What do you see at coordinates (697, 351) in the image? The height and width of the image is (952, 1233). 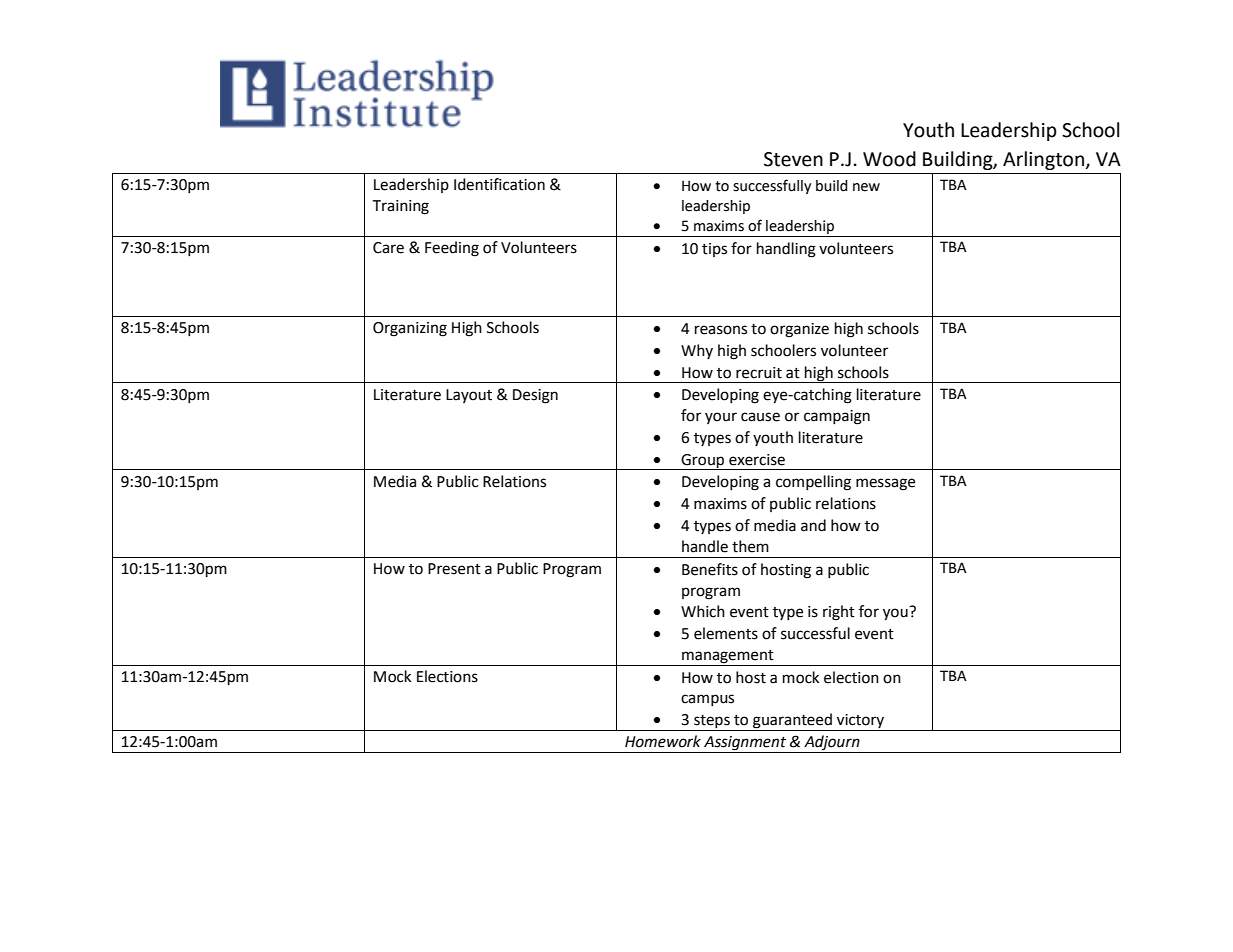 I see `Why` at bounding box center [697, 351].
